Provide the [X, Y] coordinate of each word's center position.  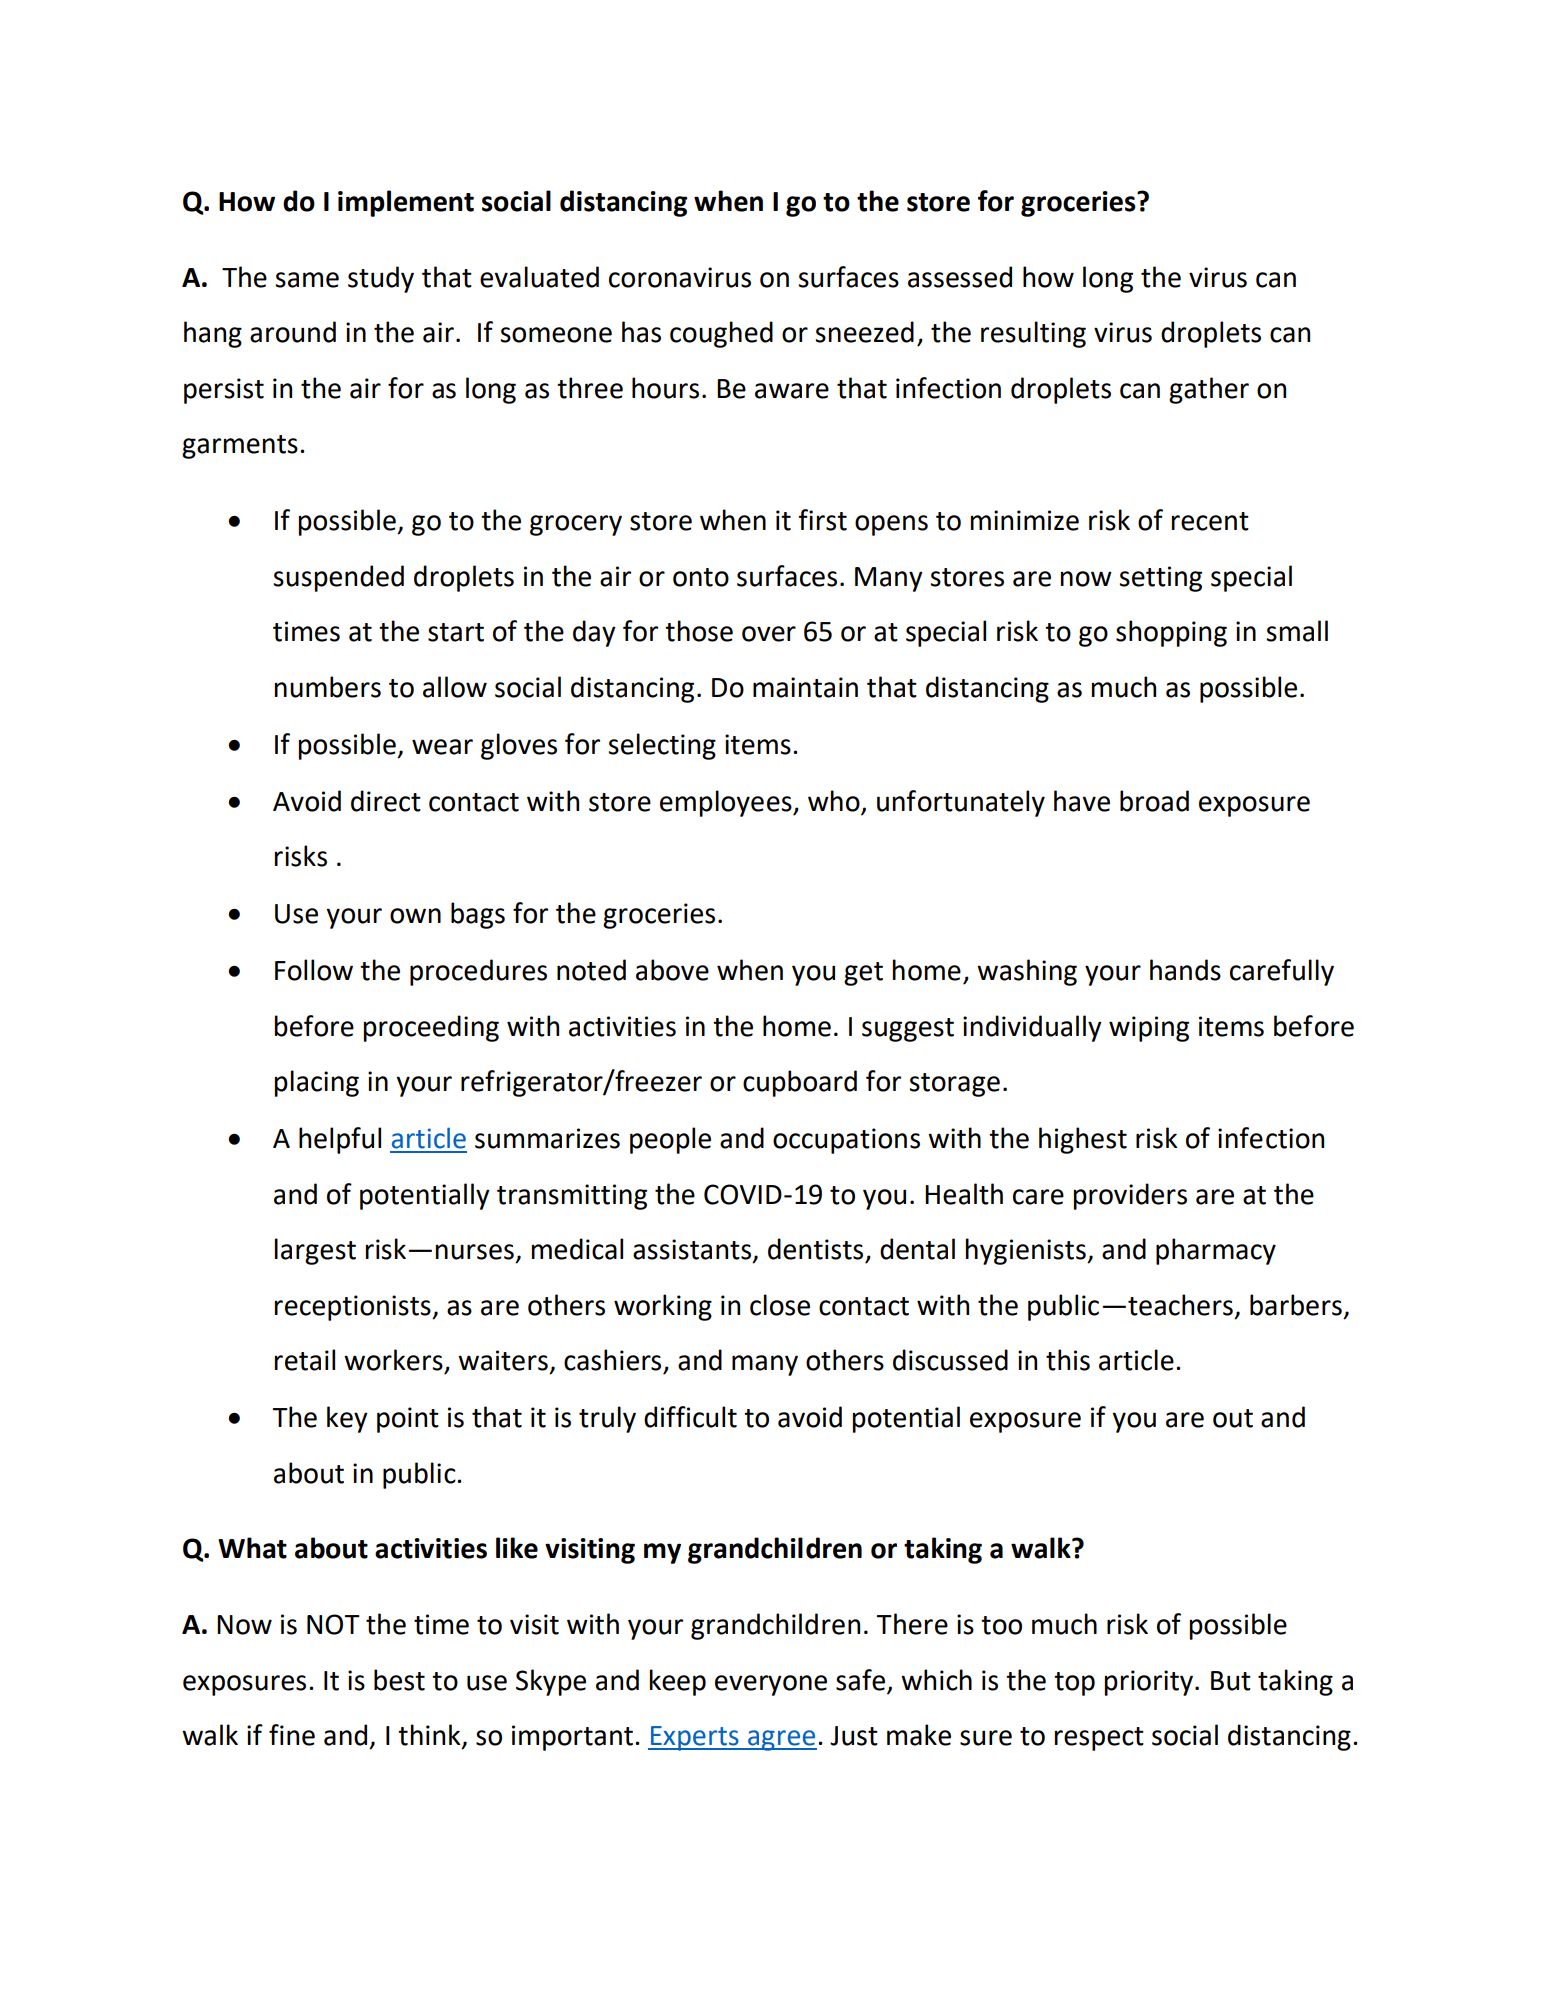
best [399, 1680]
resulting [1033, 334]
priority [1150, 1683]
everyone [771, 1685]
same [307, 280]
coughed [721, 334]
